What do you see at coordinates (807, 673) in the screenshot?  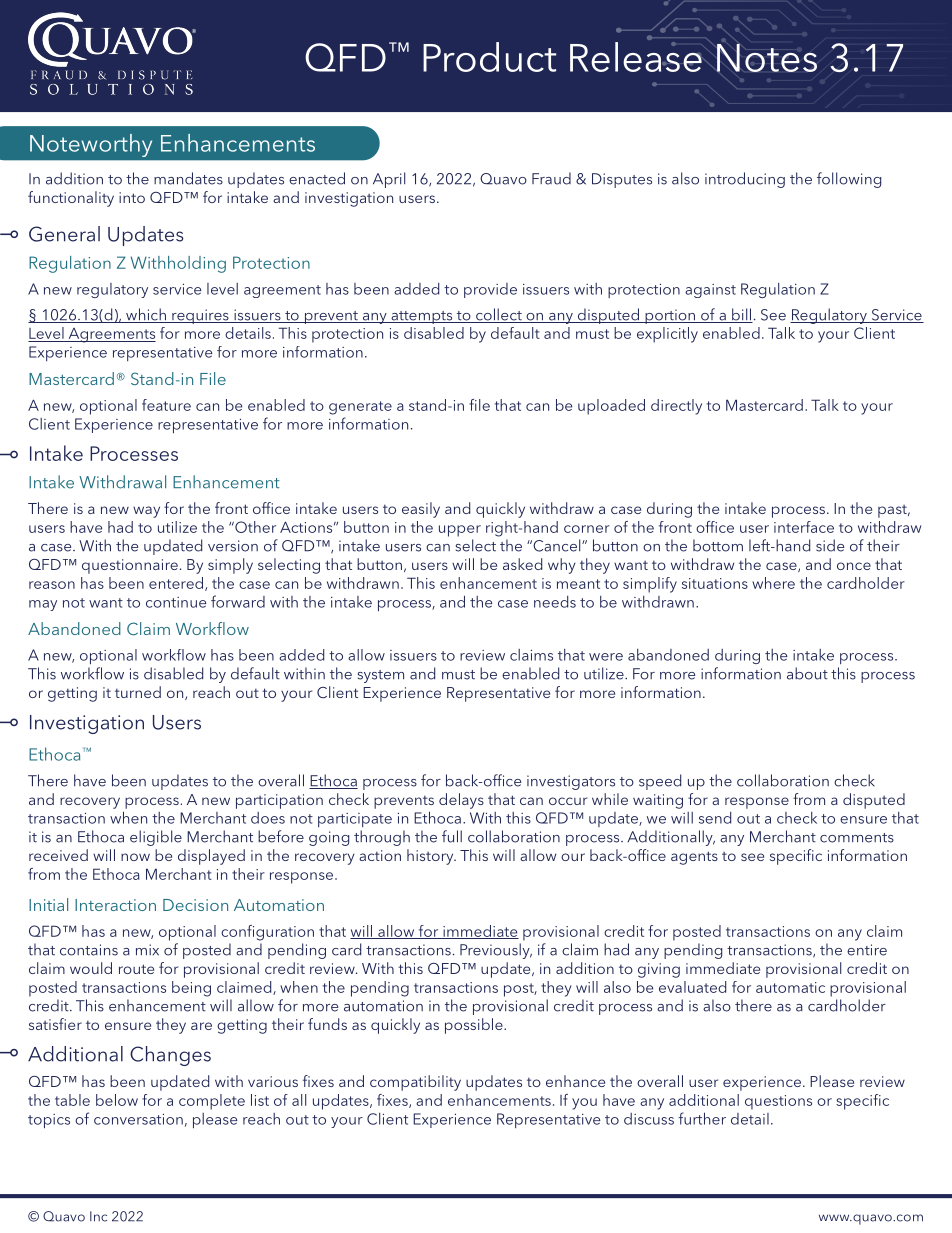 I see `about` at bounding box center [807, 673].
